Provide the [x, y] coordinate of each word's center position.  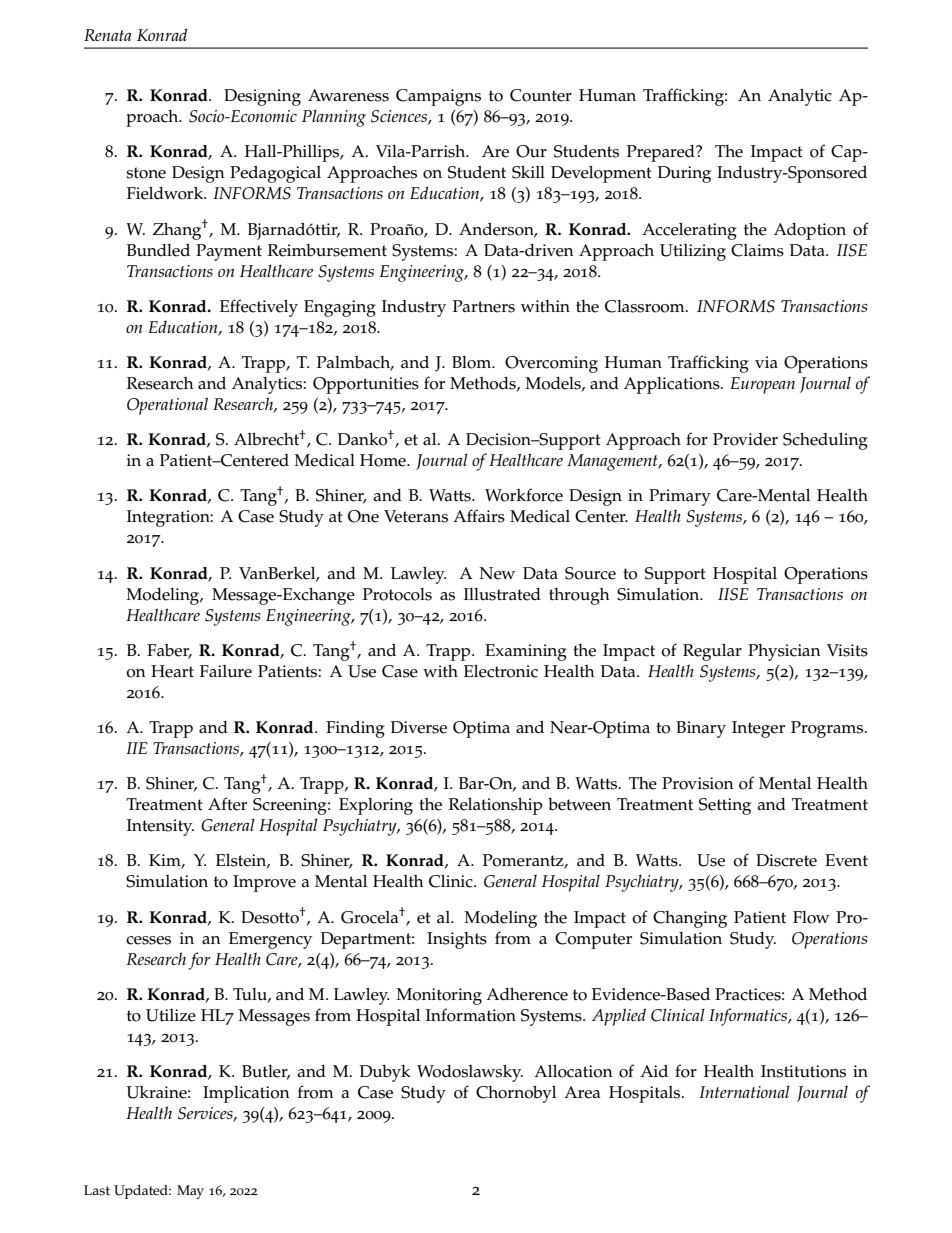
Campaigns [438, 97]
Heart [172, 671]
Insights [457, 940]
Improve [264, 883]
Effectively [259, 308]
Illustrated [502, 594]
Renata [107, 35]
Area [582, 1092]
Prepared [662, 153]
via [766, 362]
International [744, 1091]
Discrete [786, 860]
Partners [484, 306]
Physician [784, 652]
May [190, 1192]
